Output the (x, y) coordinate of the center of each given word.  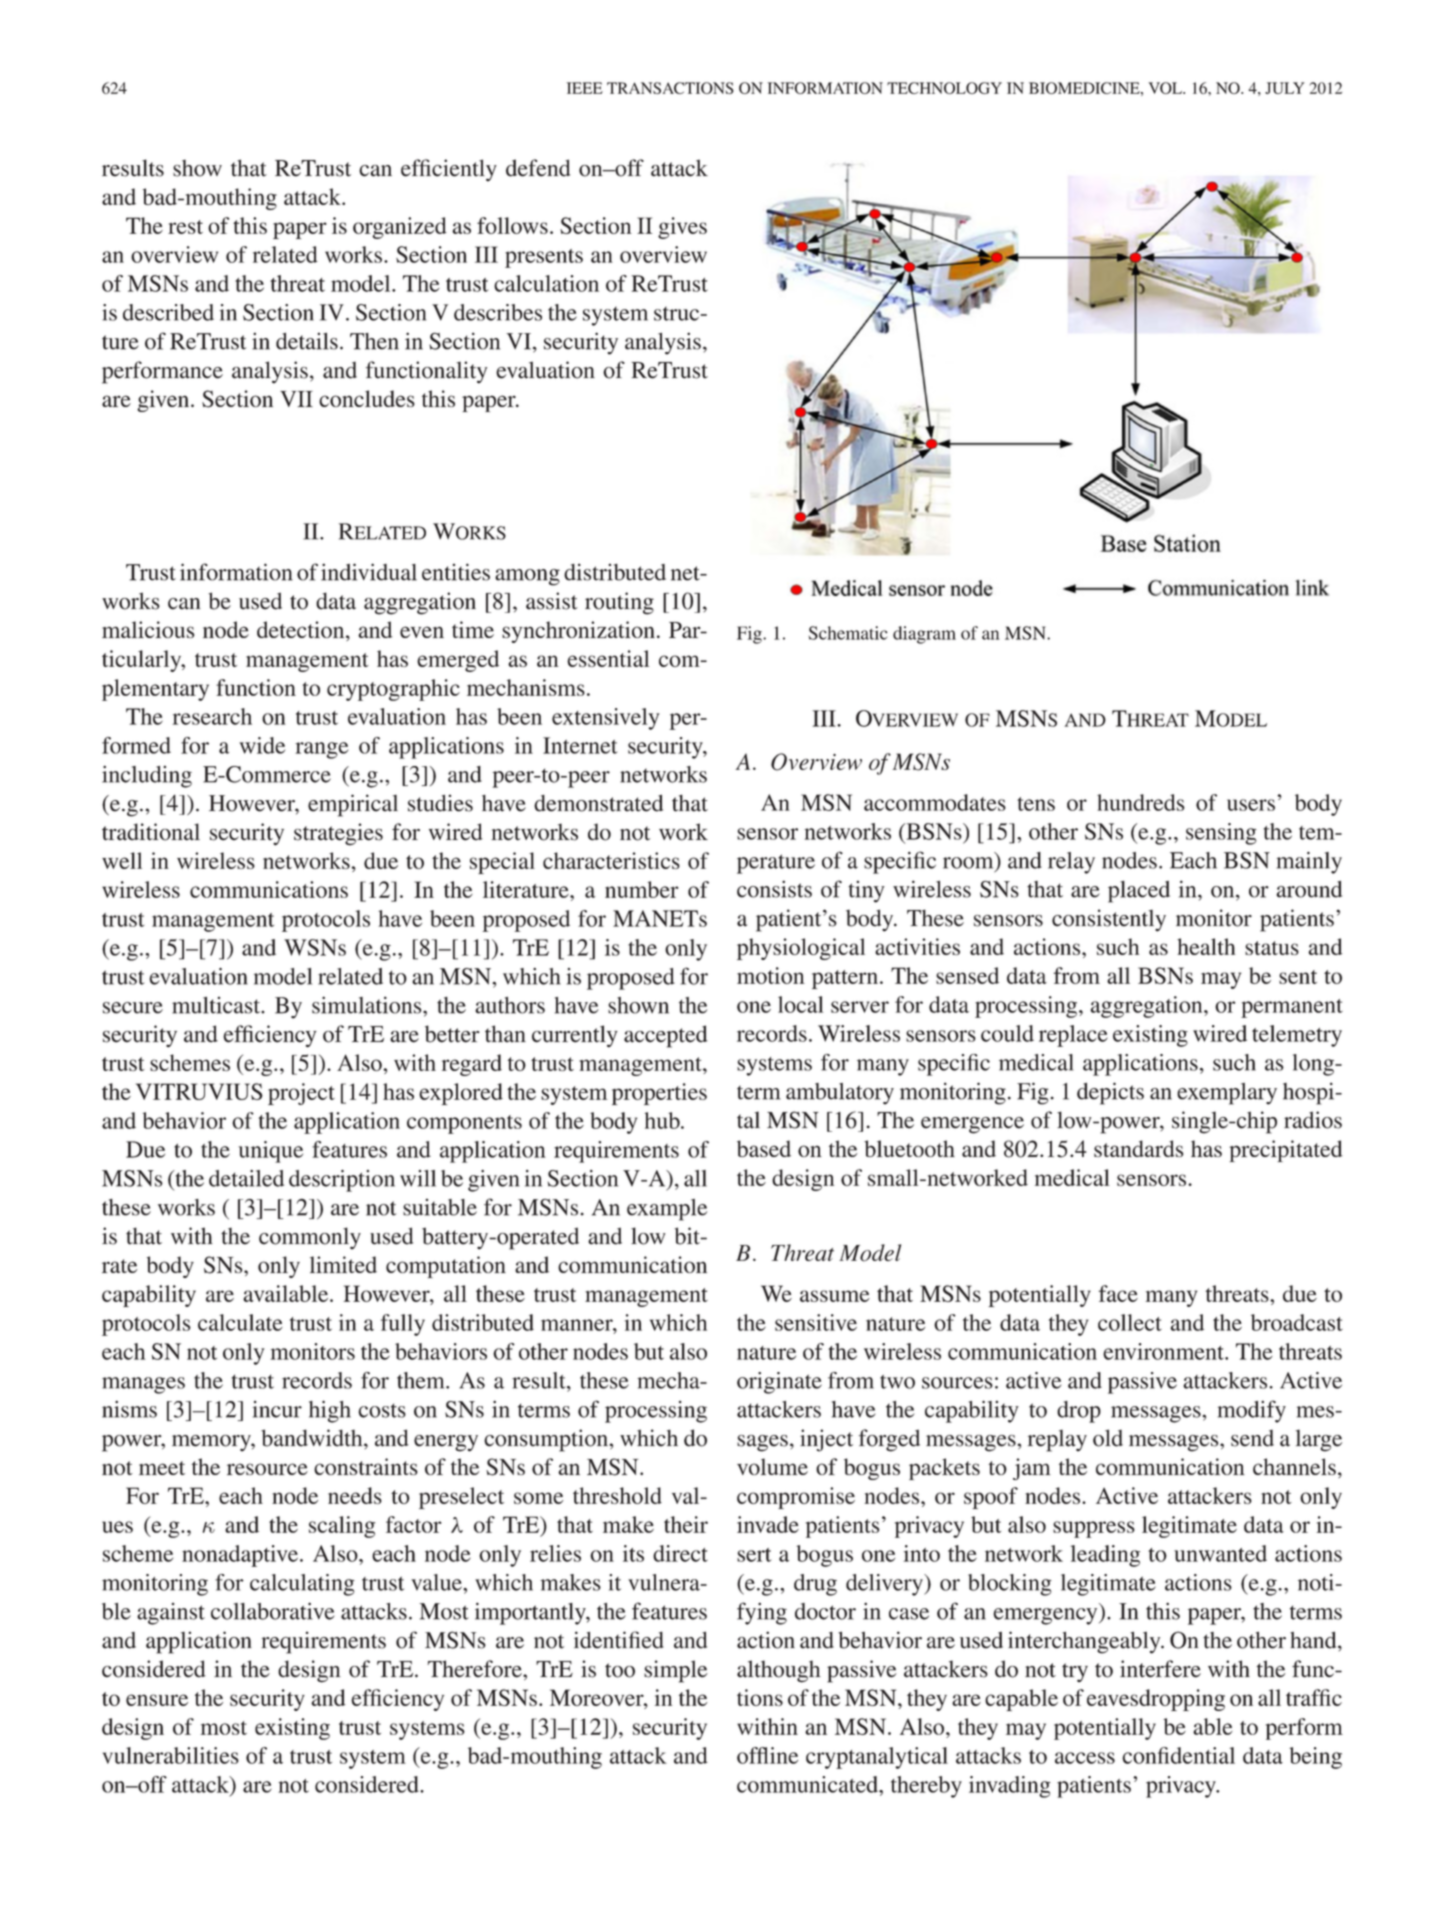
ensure (157, 1700)
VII (296, 399)
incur (277, 1409)
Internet (580, 745)
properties (659, 1094)
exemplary (1227, 1094)
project (301, 1094)
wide (262, 745)
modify (1252, 1411)
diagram (924, 635)
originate (779, 1383)
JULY (1285, 88)
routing (619, 603)
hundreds (1141, 802)
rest (185, 227)
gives (682, 228)
